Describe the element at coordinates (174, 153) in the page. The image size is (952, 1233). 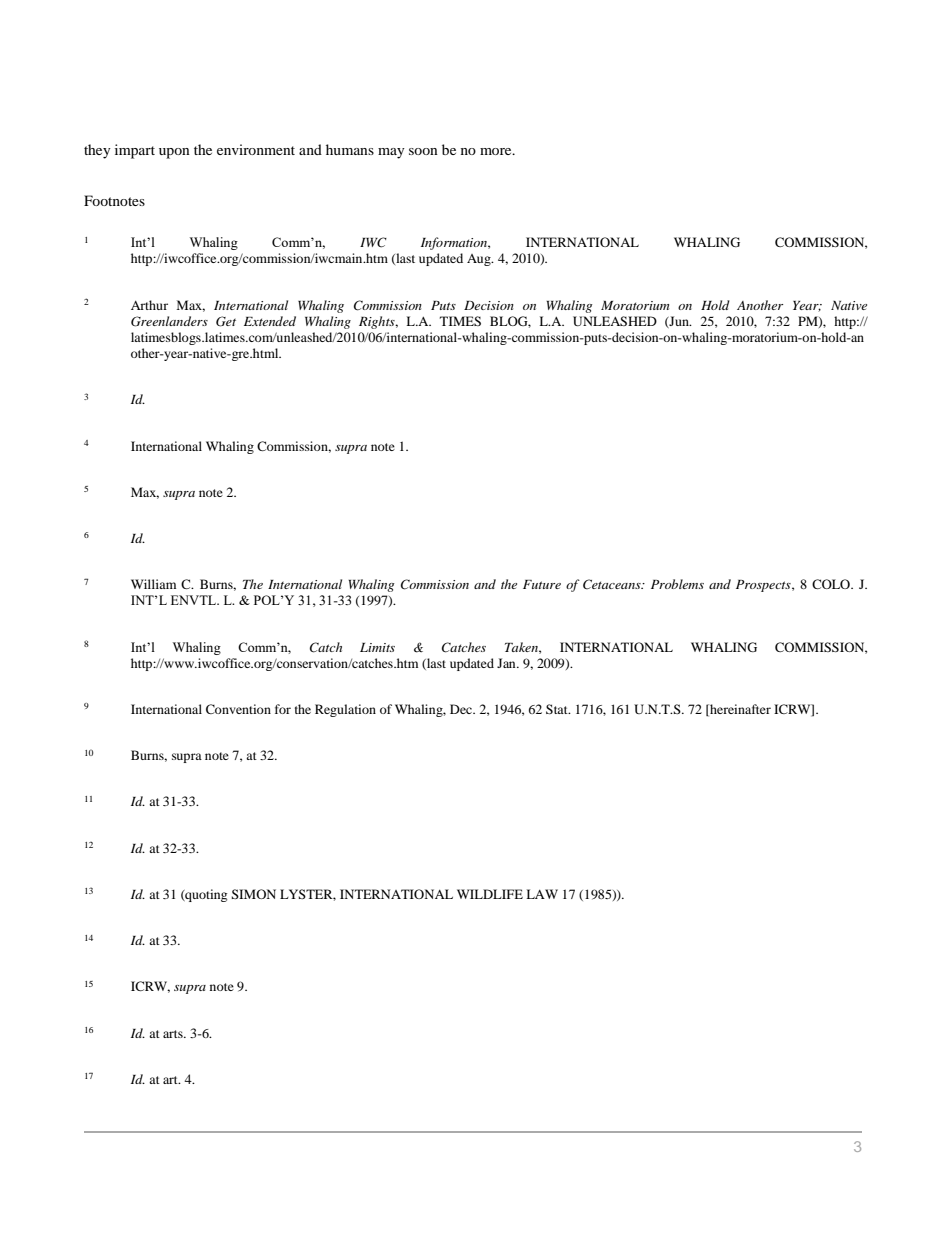
I see `upon` at that location.
